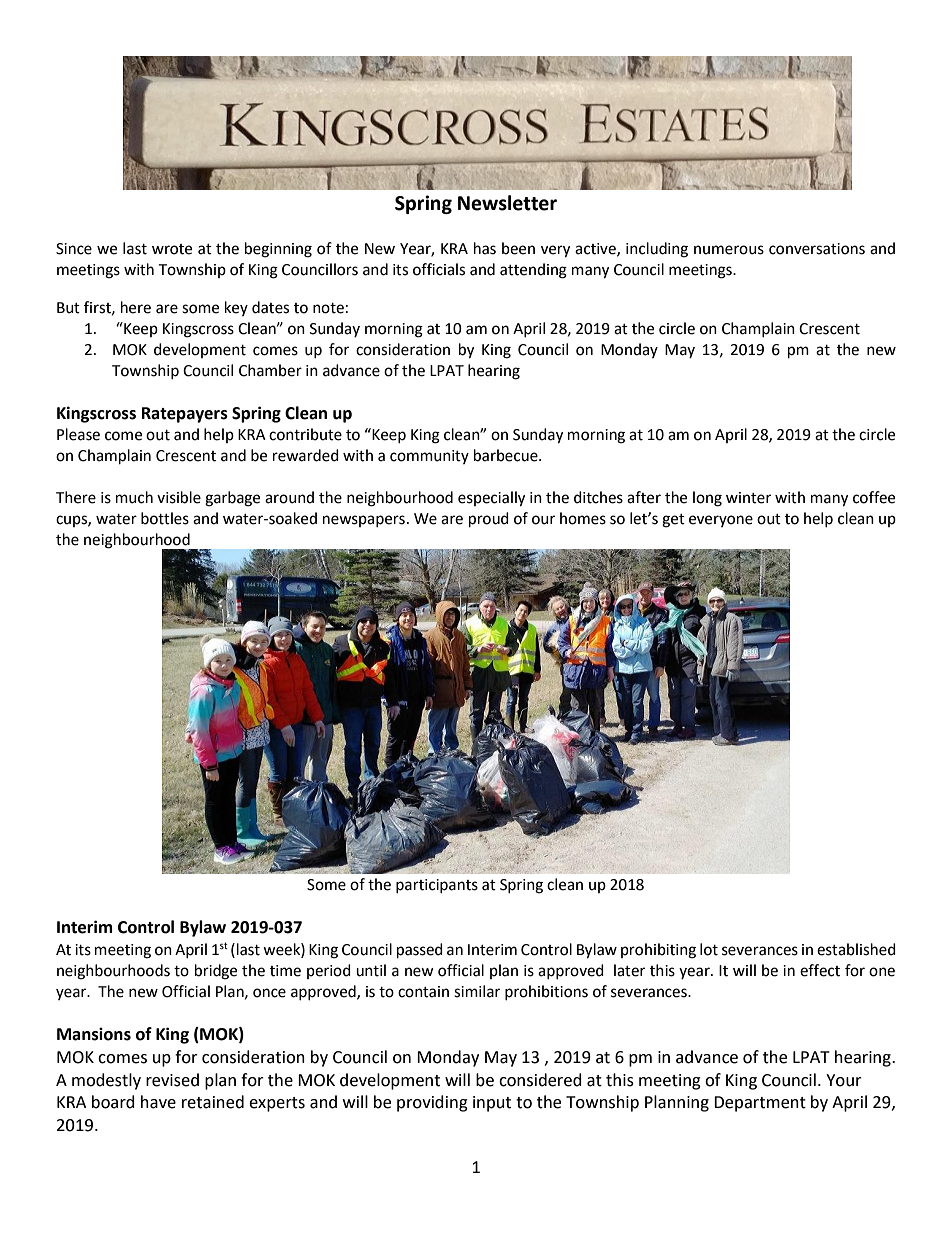 The height and width of the page is (1233, 952). What do you see at coordinates (485, 248) in the page?
I see `has` at bounding box center [485, 248].
